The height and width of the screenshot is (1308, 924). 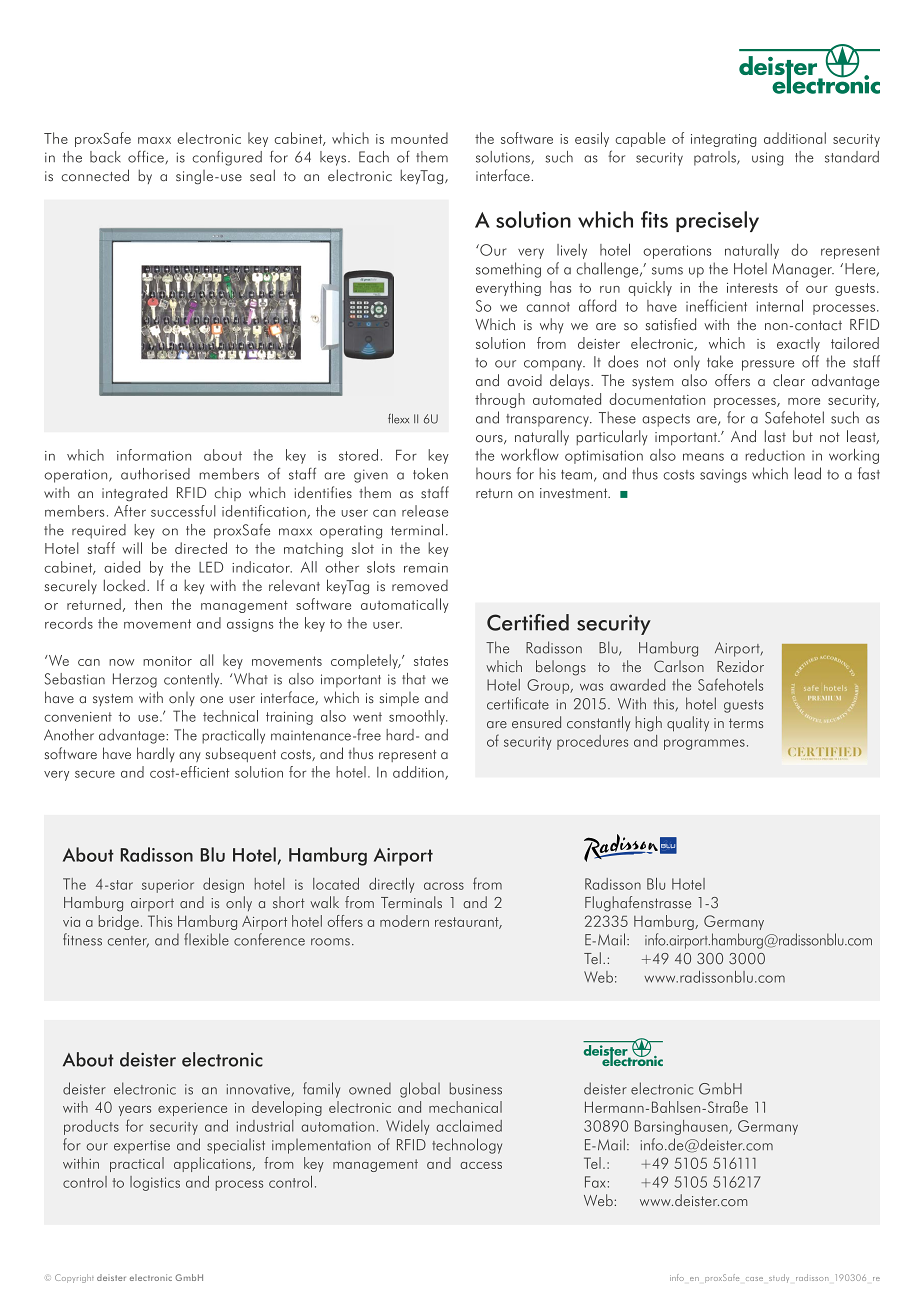 I want to click on logistics, so click(x=155, y=1183).
